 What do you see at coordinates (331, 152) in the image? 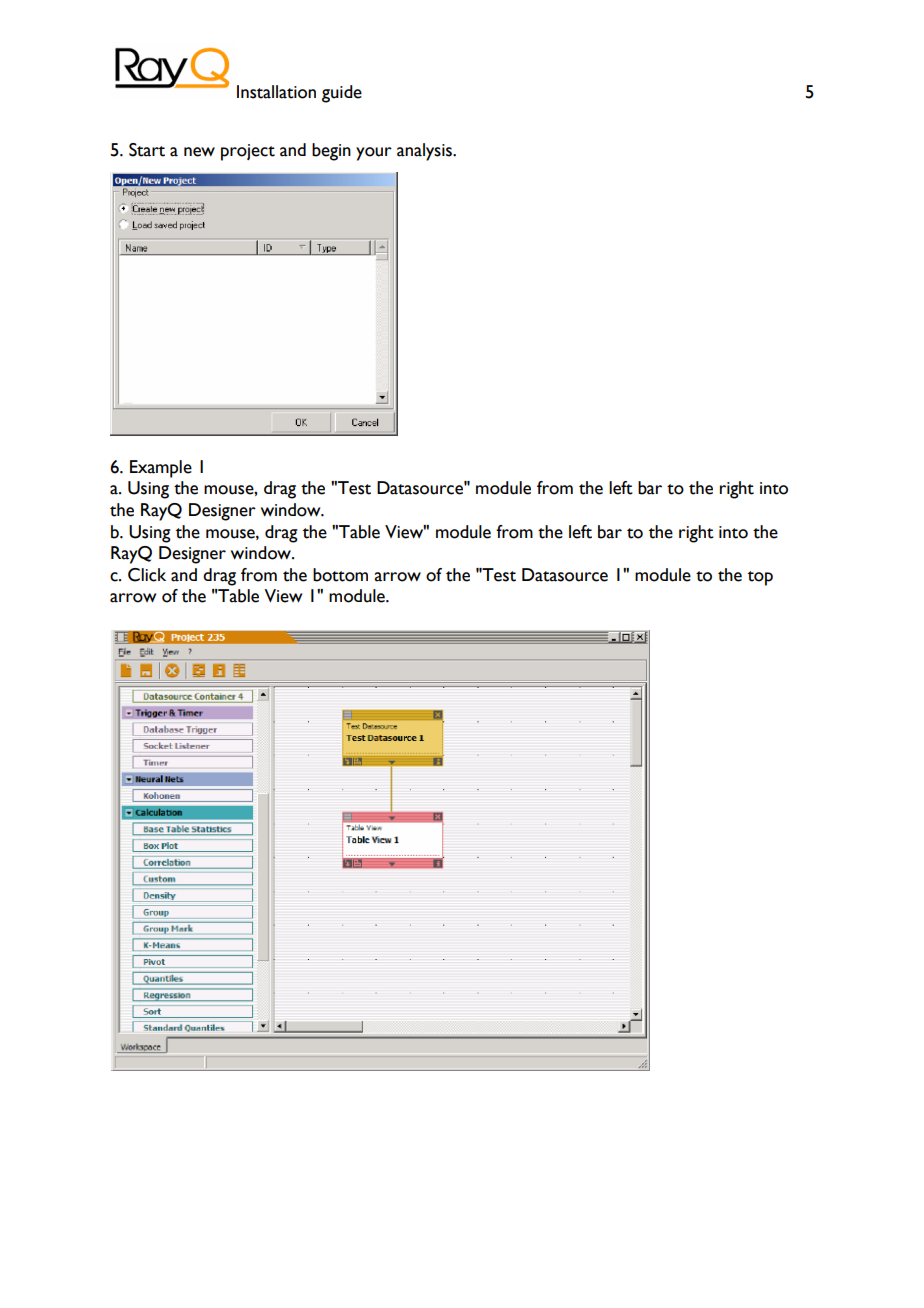
I see `begin` at bounding box center [331, 152].
